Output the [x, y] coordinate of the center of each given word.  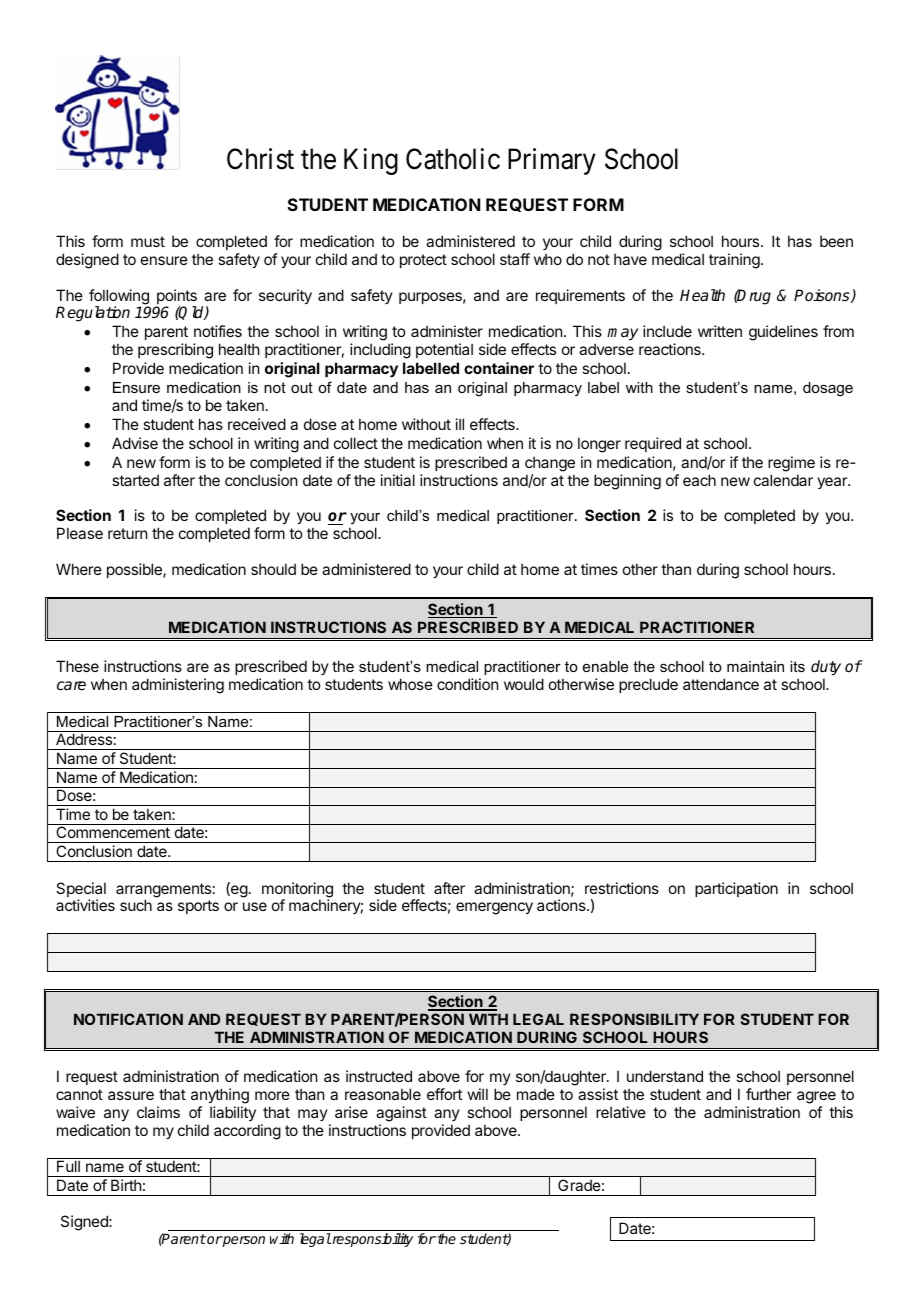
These [77, 666]
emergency [494, 908]
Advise [135, 443]
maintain [755, 666]
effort [444, 1094]
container [499, 368]
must [148, 241]
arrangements [163, 891]
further [768, 1094]
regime [791, 464]
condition [467, 684]
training [735, 261]
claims [158, 1112]
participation [736, 889]
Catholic [453, 159]
